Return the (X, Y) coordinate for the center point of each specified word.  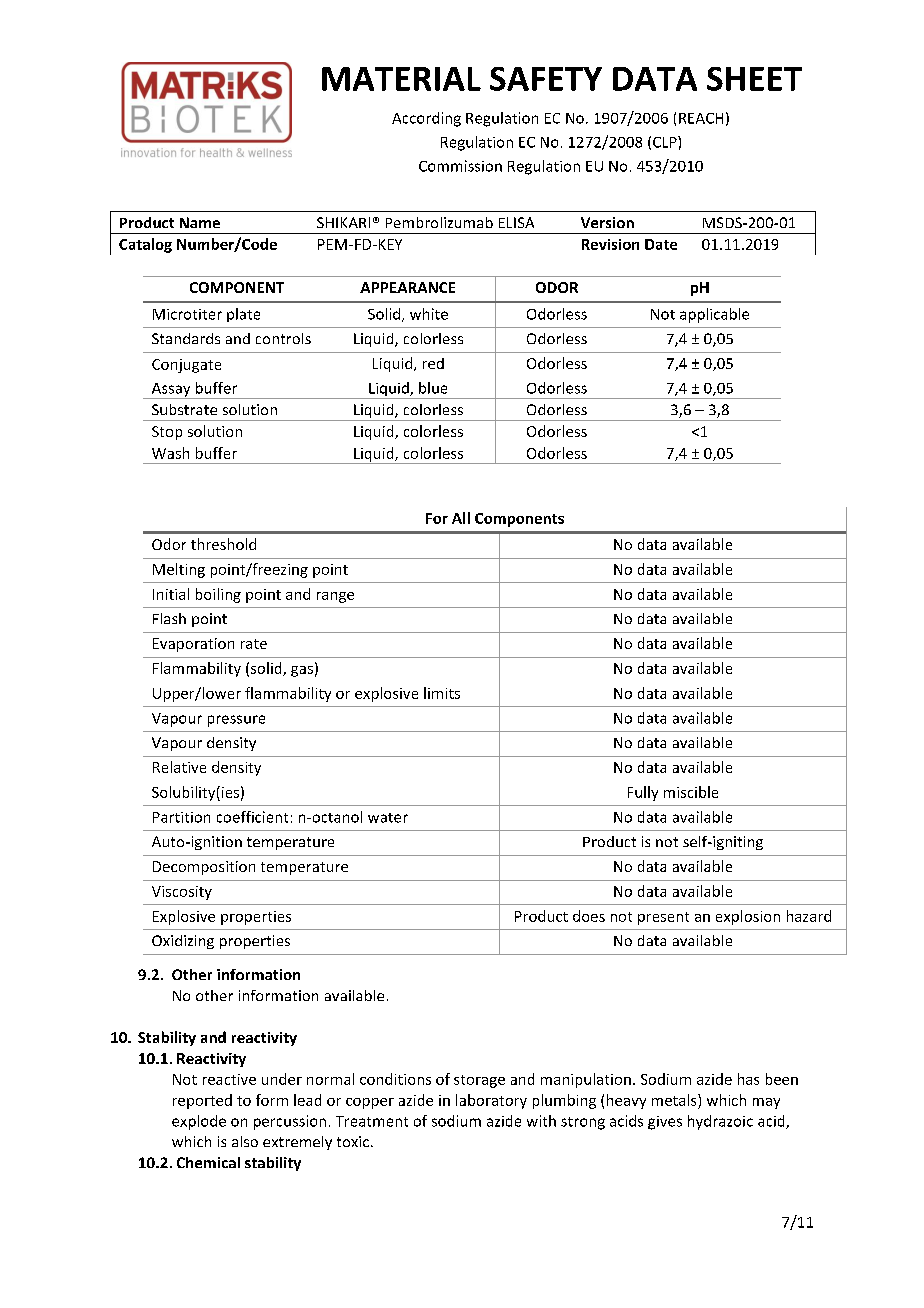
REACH (701, 118)
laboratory (491, 1101)
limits (442, 693)
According (426, 119)
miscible (691, 792)
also (245, 1141)
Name (200, 222)
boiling (218, 595)
